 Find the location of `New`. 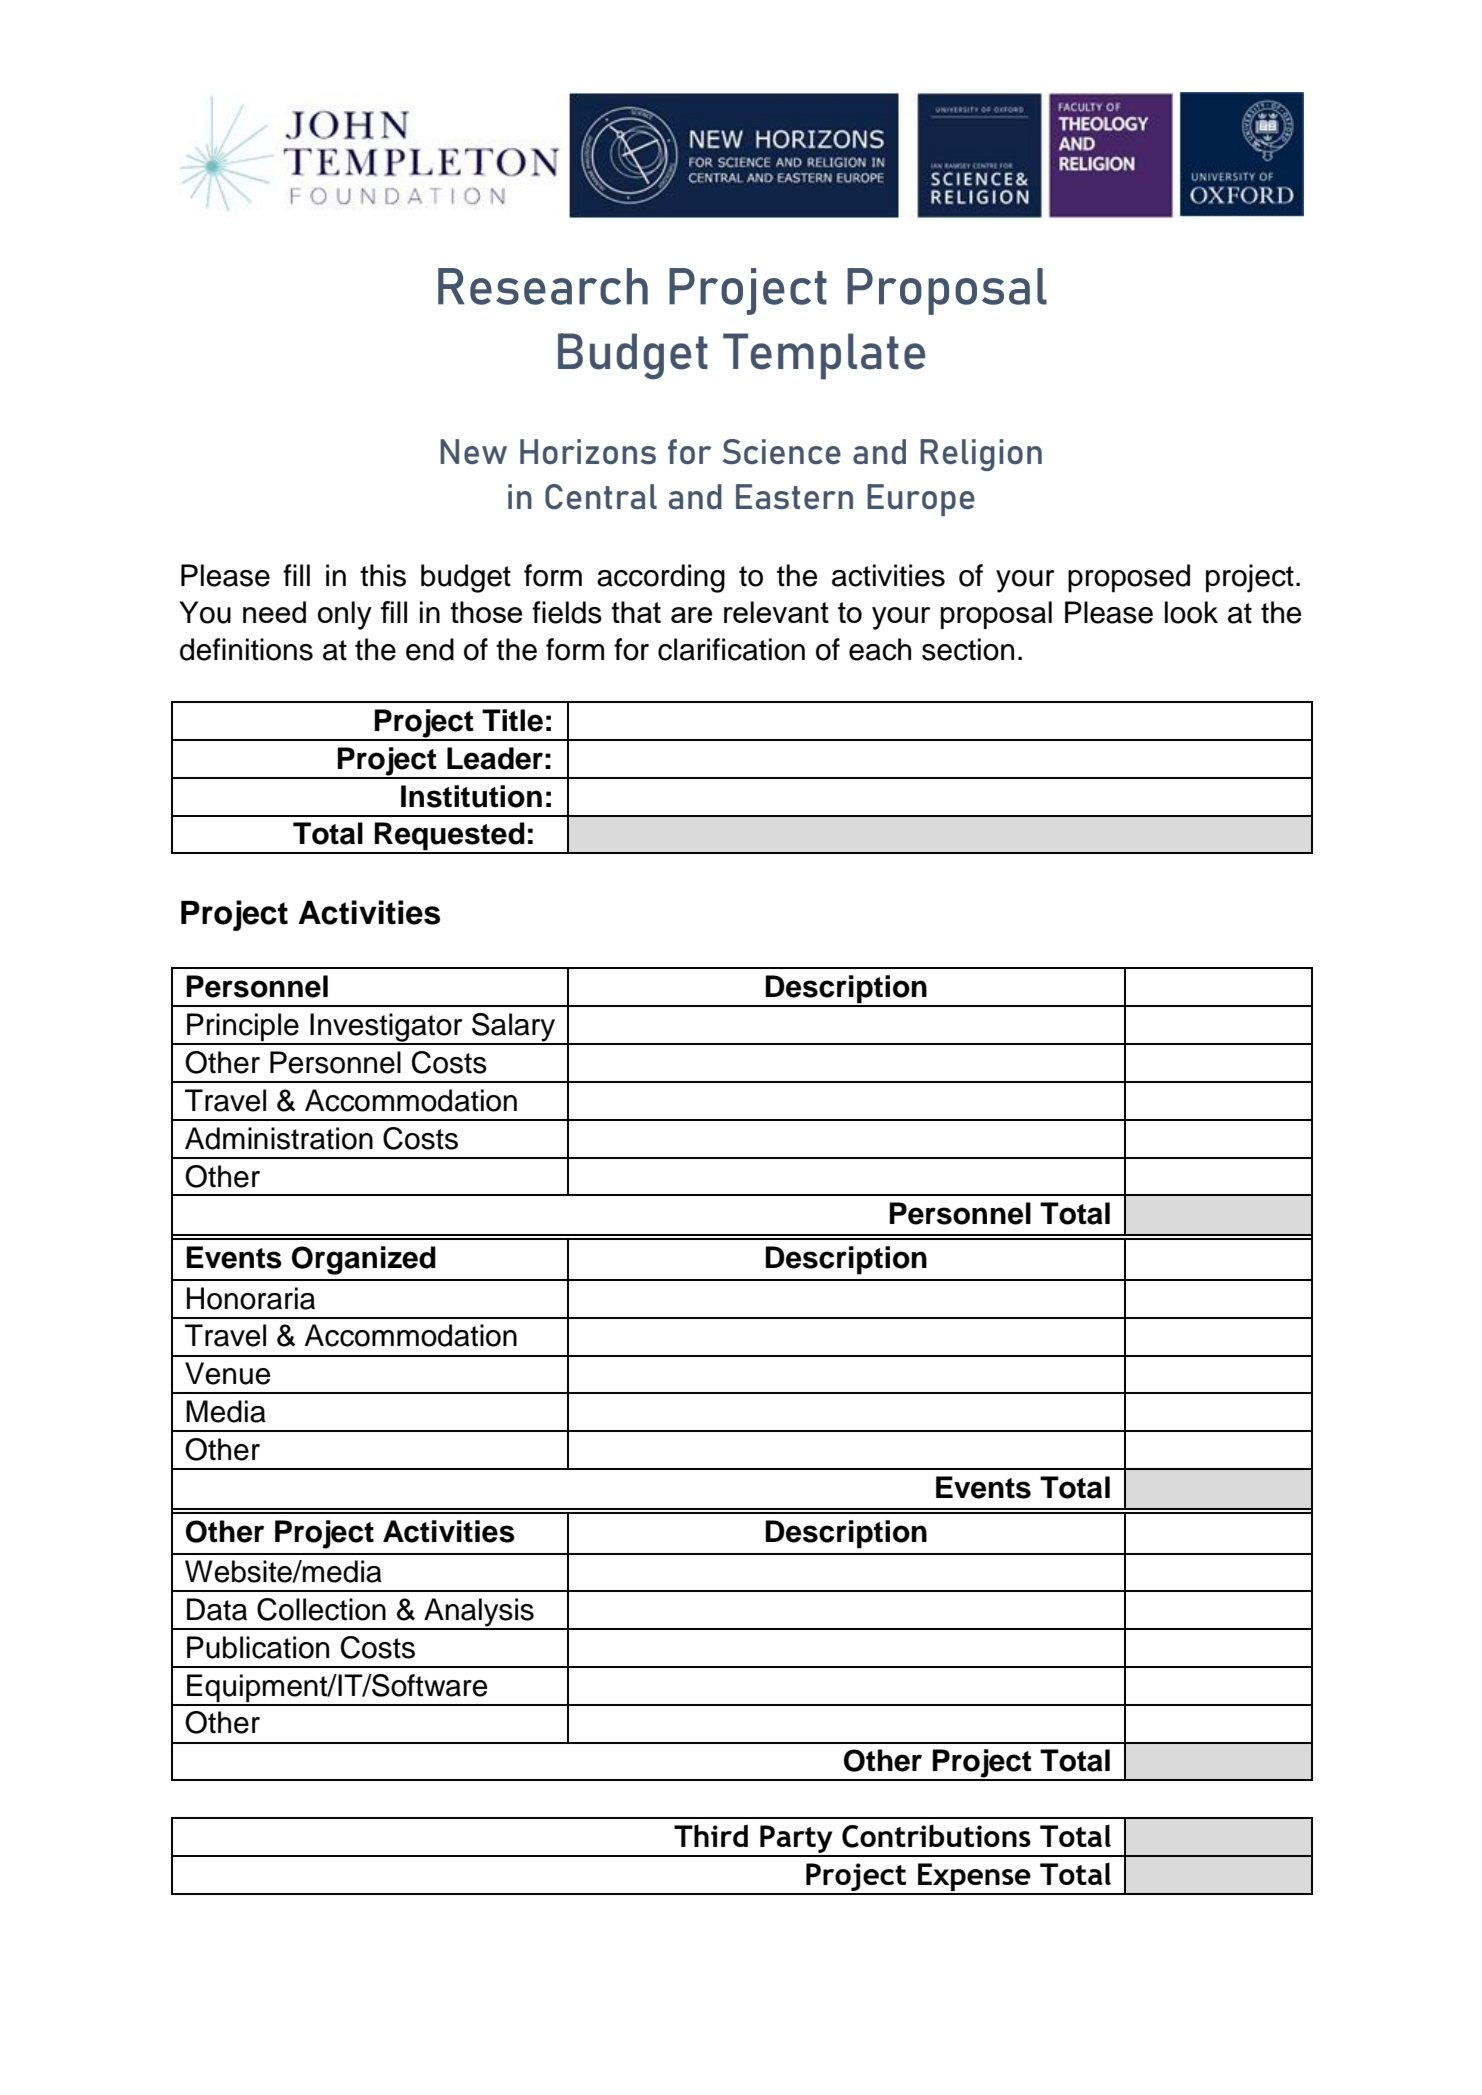

New is located at coordinates (473, 451).
